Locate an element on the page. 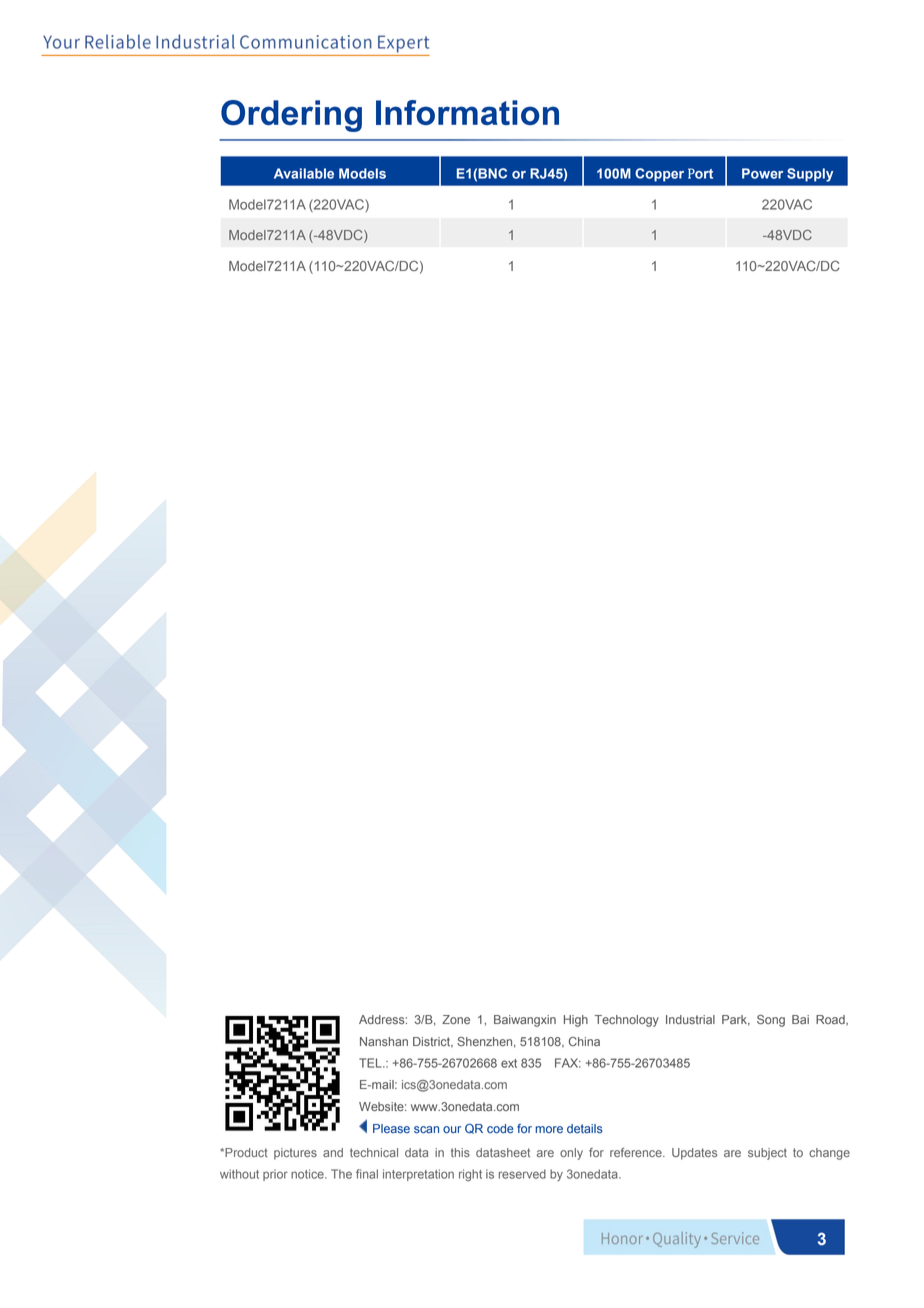 This page has height=1308, width=924. Power is located at coordinates (762, 173).
